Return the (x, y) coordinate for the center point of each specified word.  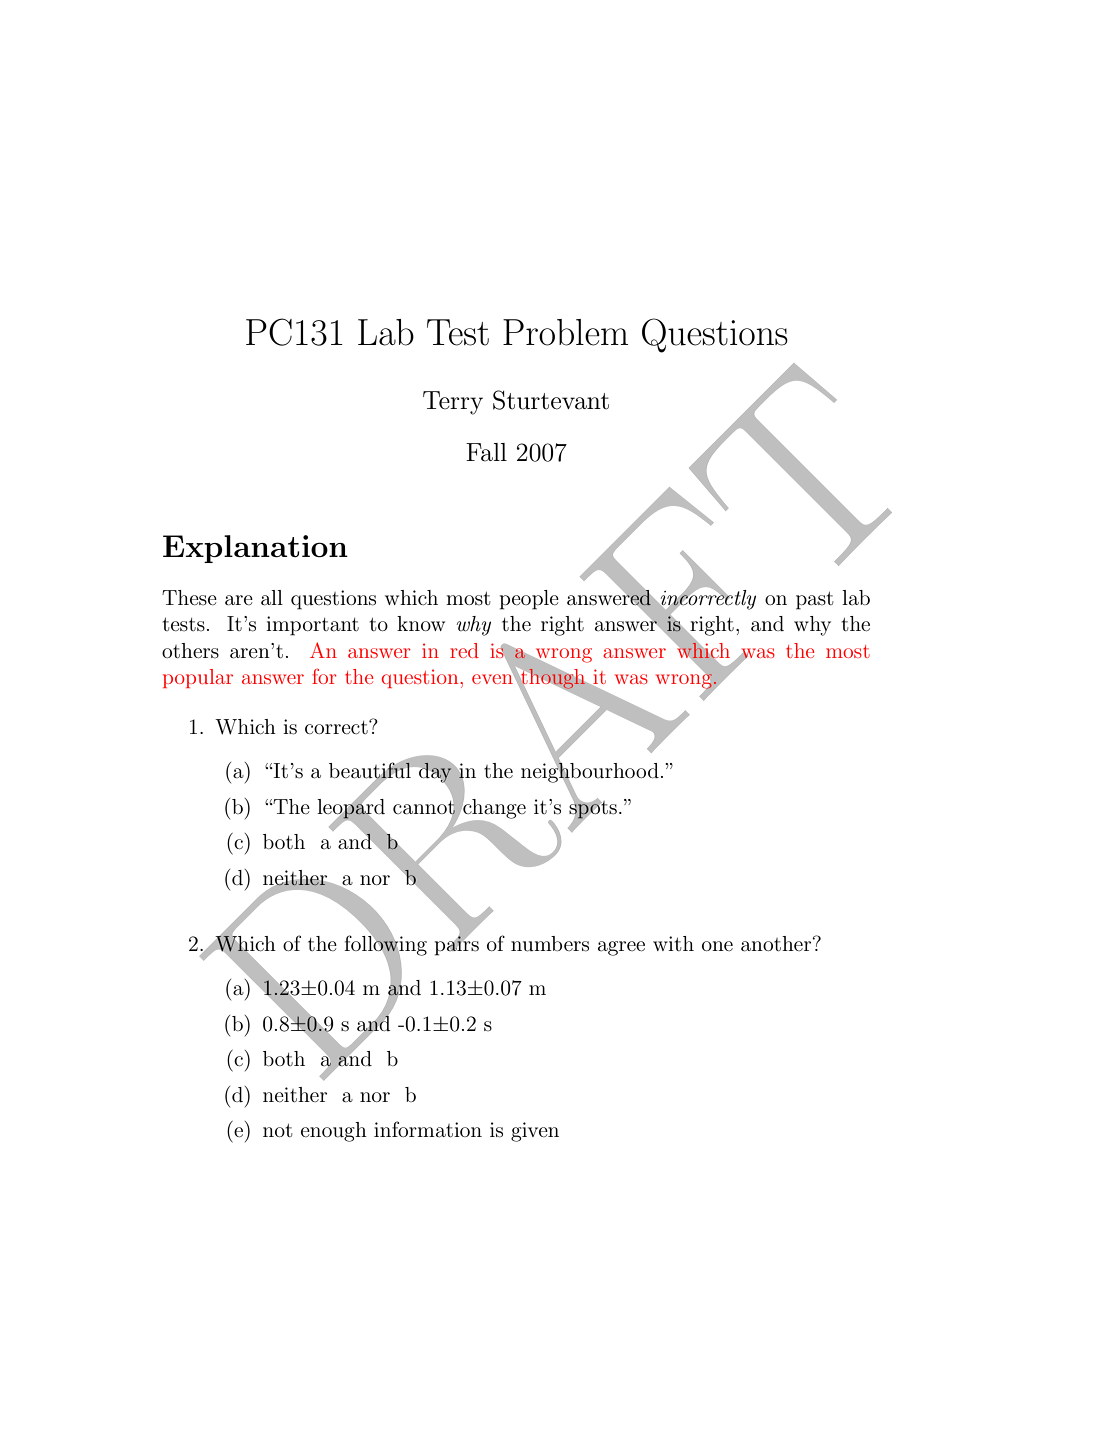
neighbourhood (590, 773)
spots (593, 809)
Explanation (255, 549)
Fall (486, 452)
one (717, 946)
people (529, 600)
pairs (457, 945)
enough (334, 1132)
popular (198, 678)
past (815, 600)
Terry (453, 403)
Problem (565, 332)
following (385, 945)
